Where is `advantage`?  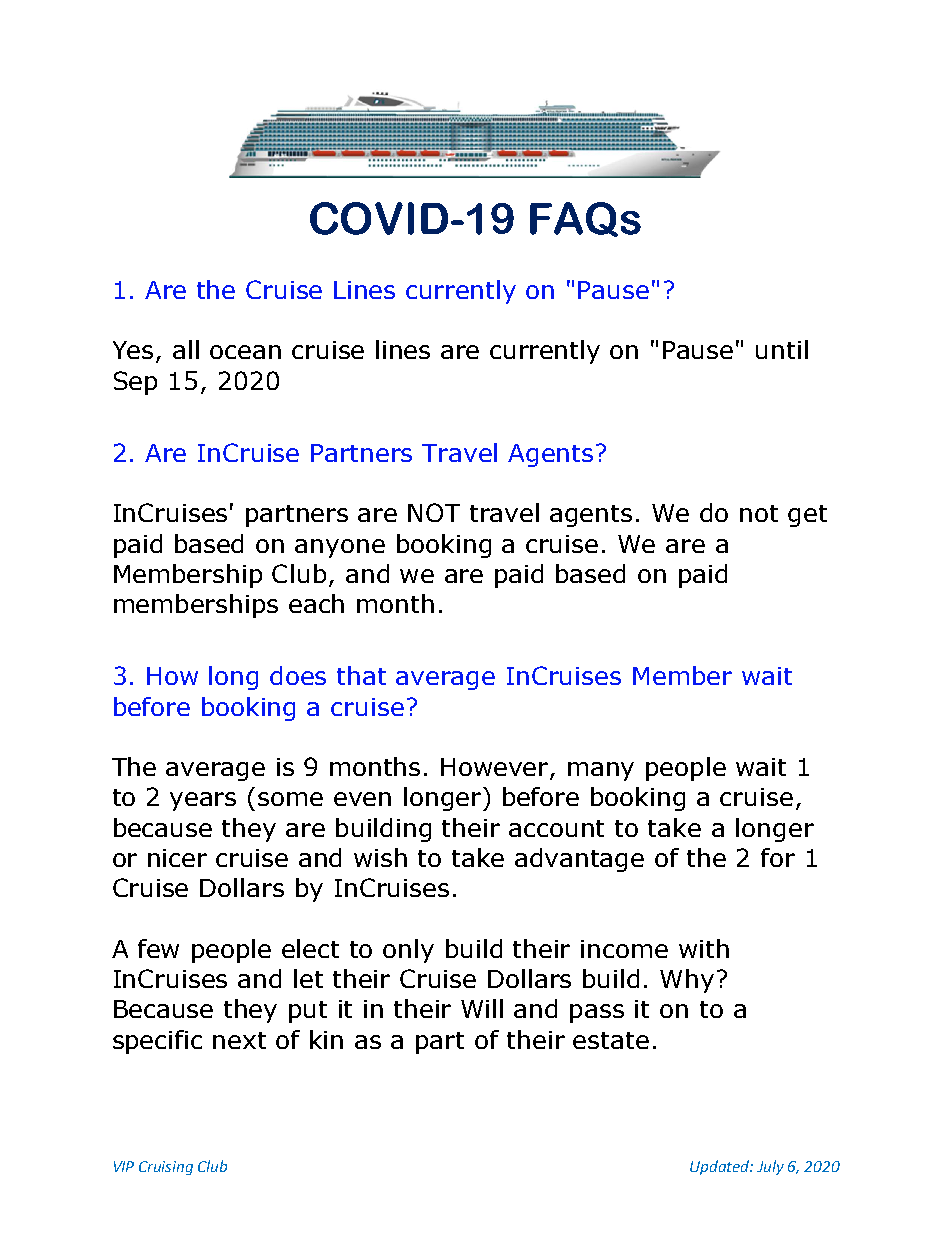
advantage is located at coordinates (579, 860).
